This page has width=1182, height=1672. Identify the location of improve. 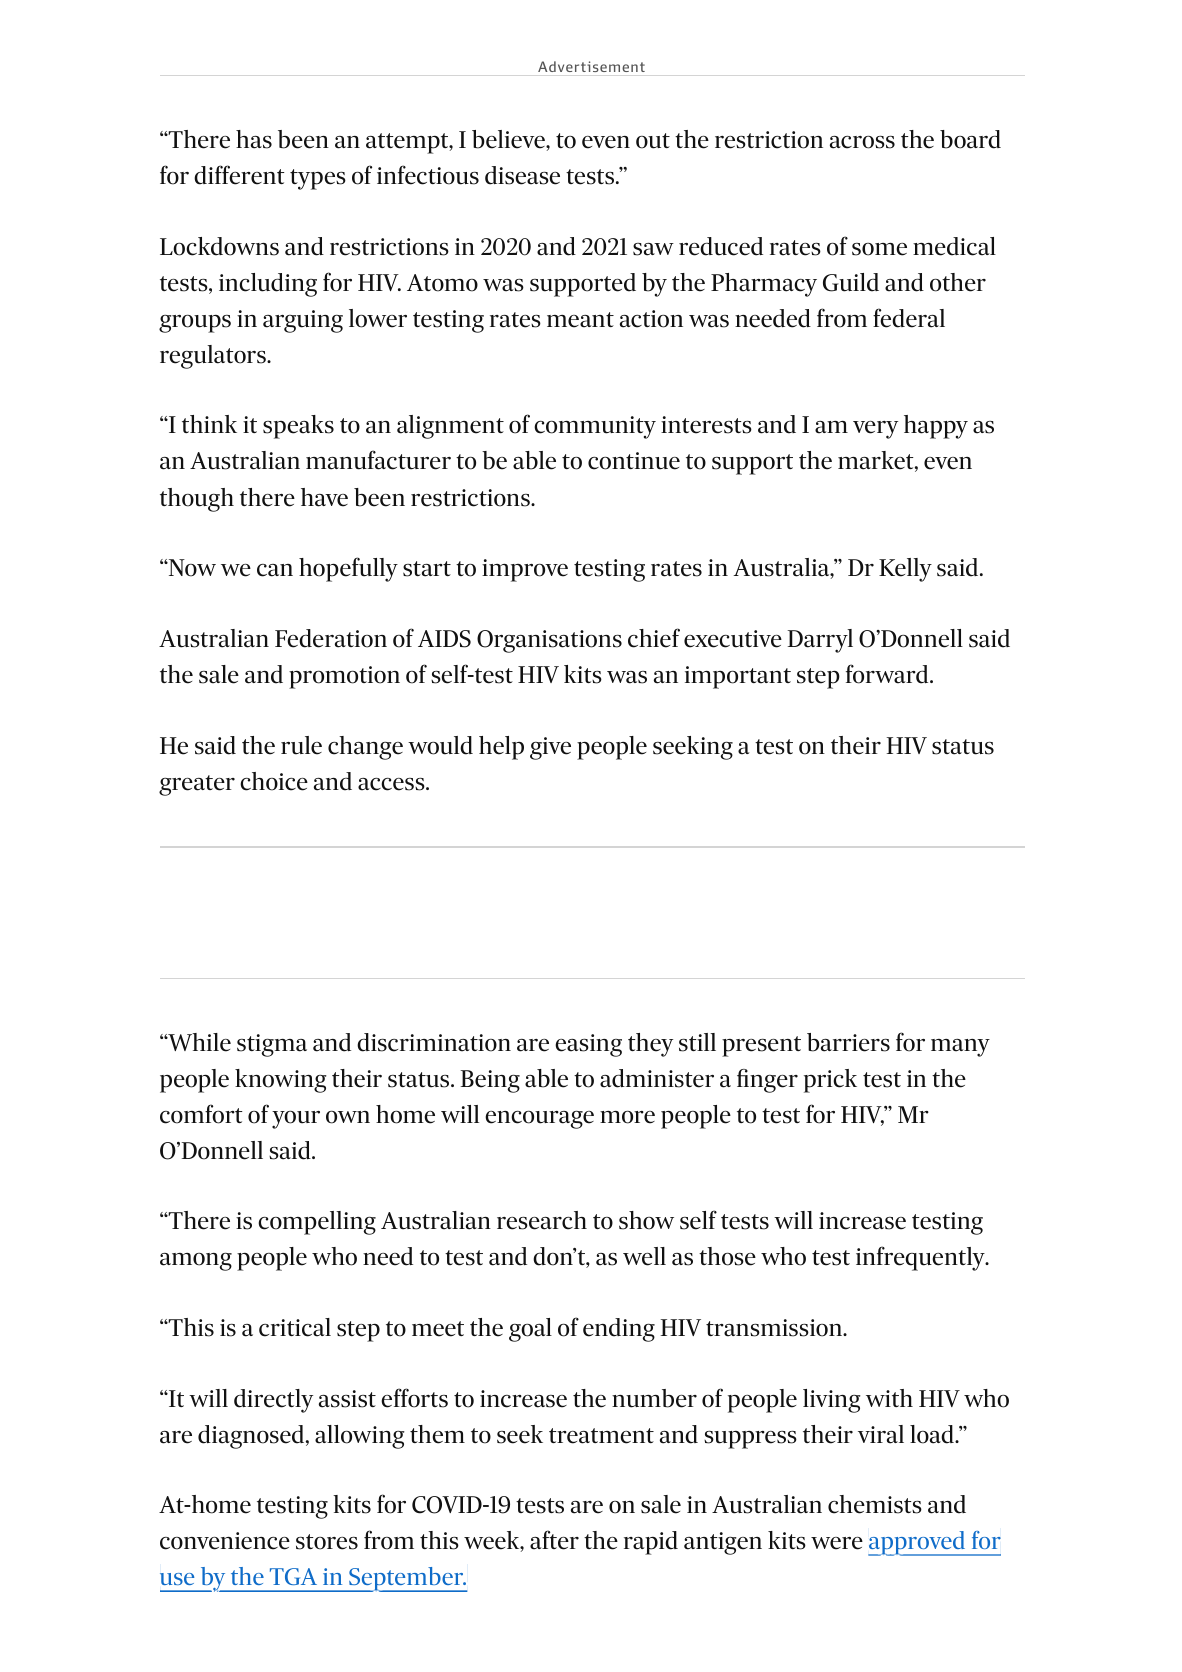
(525, 570).
